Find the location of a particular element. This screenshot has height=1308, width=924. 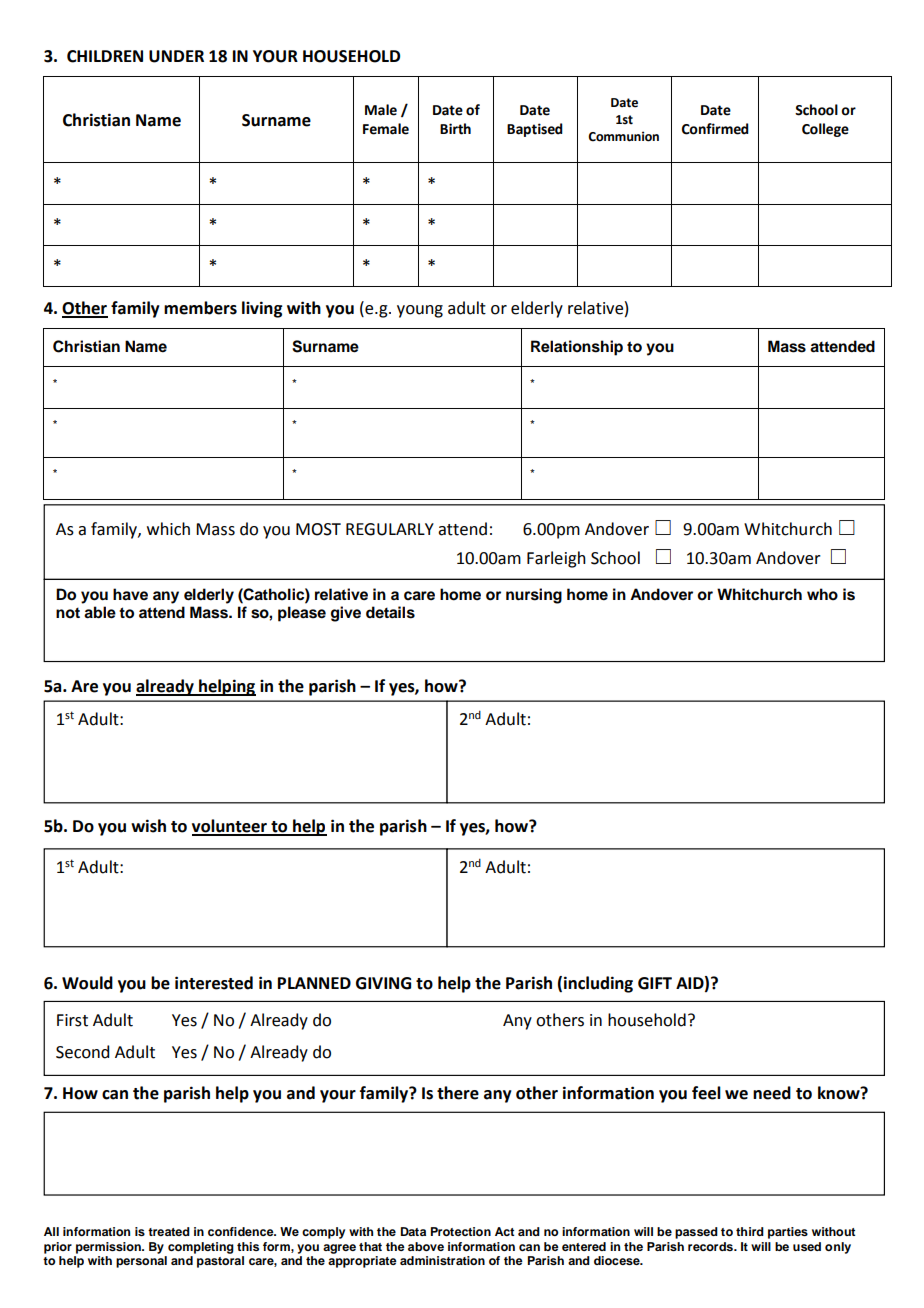

treated is located at coordinates (169, 1231).
